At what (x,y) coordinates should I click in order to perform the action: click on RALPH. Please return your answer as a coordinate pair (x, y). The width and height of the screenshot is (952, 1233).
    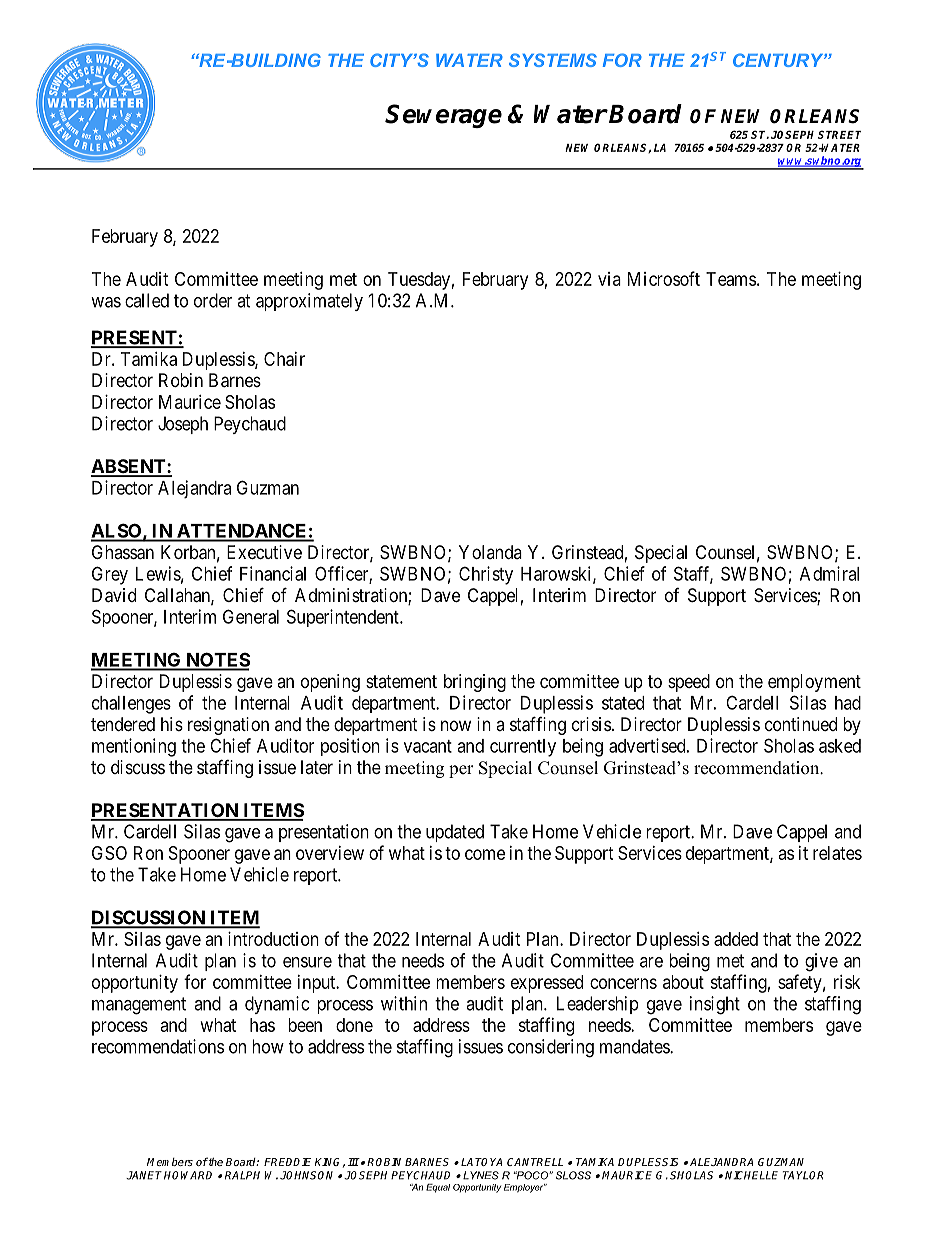
    Looking at the image, I should click on (242, 1175).
